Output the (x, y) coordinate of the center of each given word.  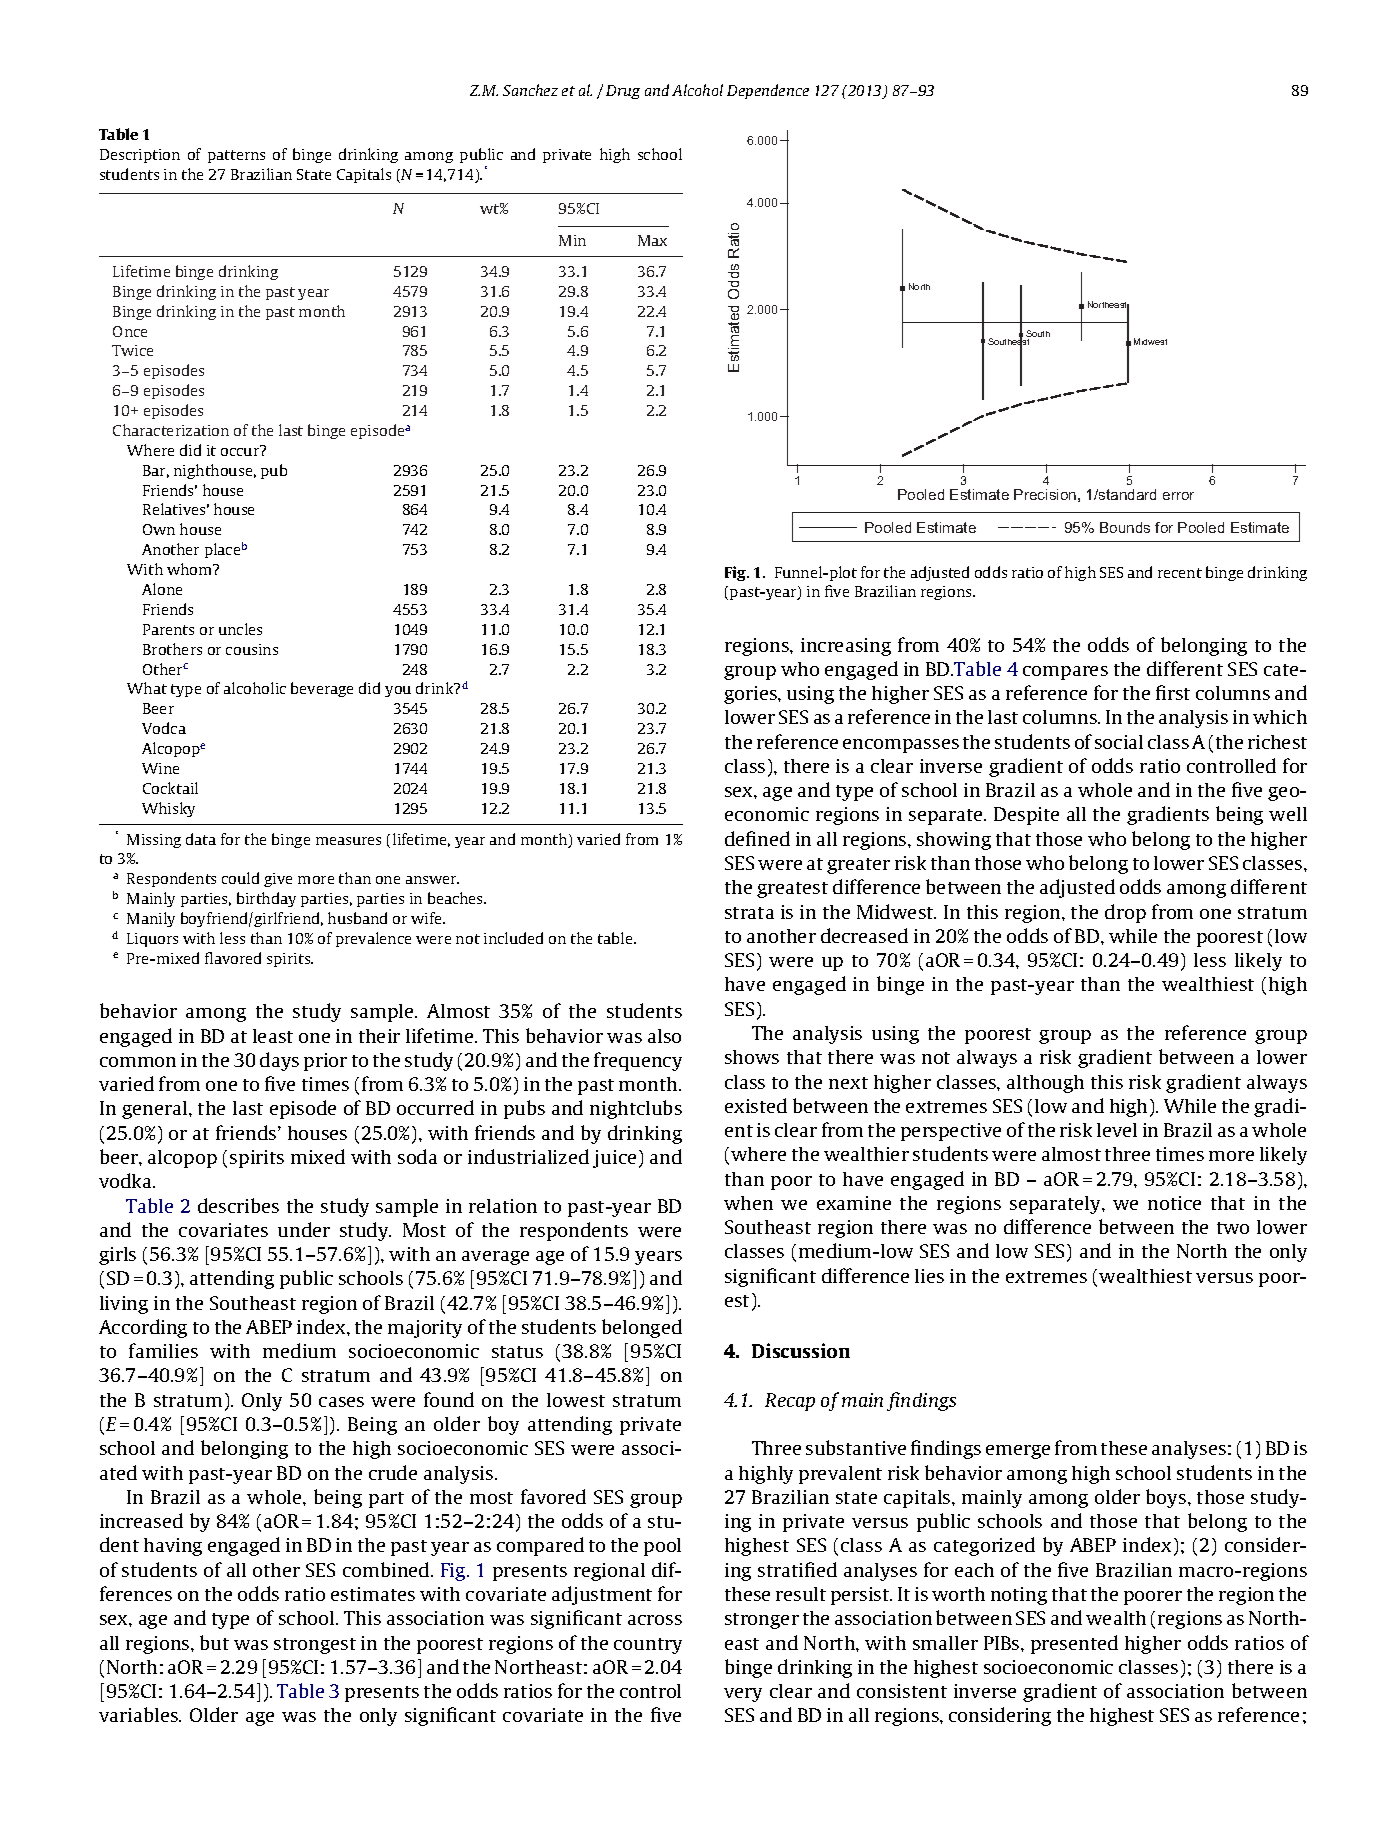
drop (1125, 913)
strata (749, 913)
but (214, 1642)
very (743, 1695)
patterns (236, 156)
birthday (266, 899)
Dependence (768, 91)
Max (652, 240)
